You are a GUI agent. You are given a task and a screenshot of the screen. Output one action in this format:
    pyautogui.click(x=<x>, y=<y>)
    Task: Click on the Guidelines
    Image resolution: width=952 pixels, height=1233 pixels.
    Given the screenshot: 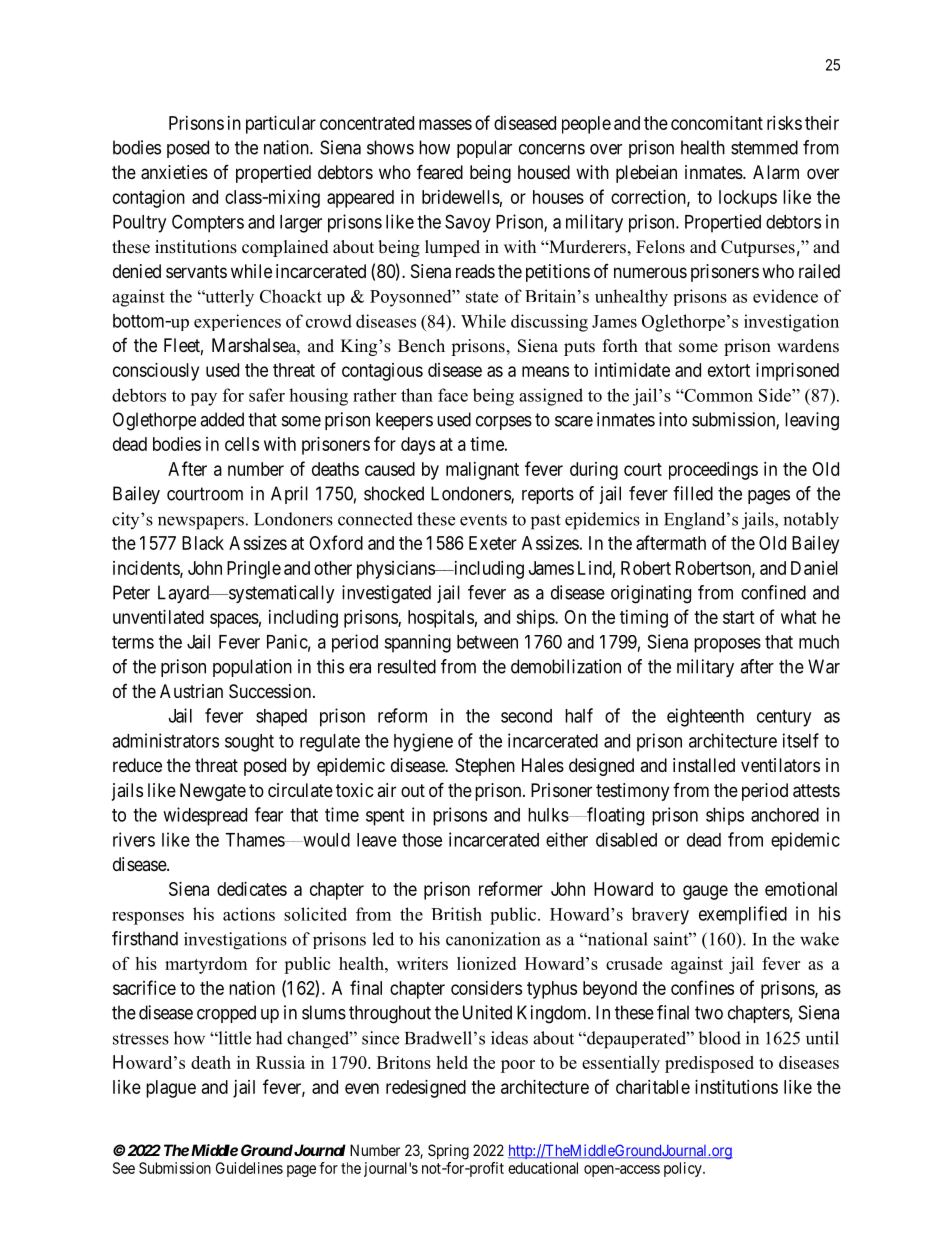 What is the action you would take?
    pyautogui.click(x=249, y=1168)
